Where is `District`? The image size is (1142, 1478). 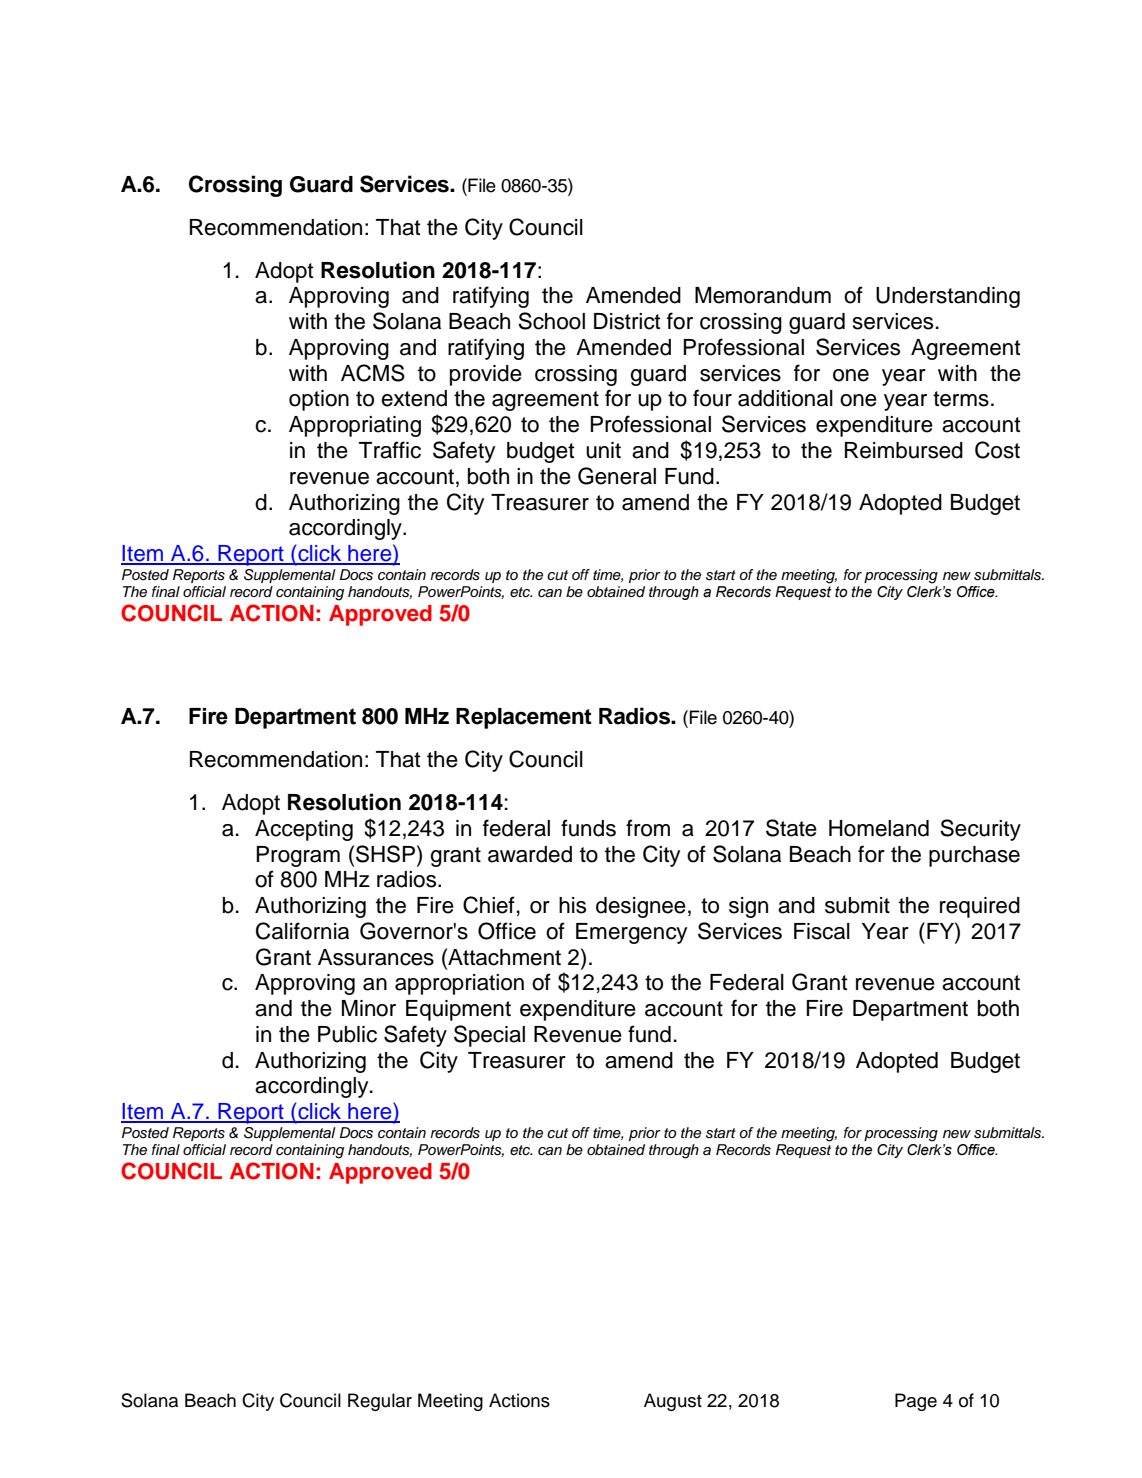
District is located at coordinates (627, 321).
